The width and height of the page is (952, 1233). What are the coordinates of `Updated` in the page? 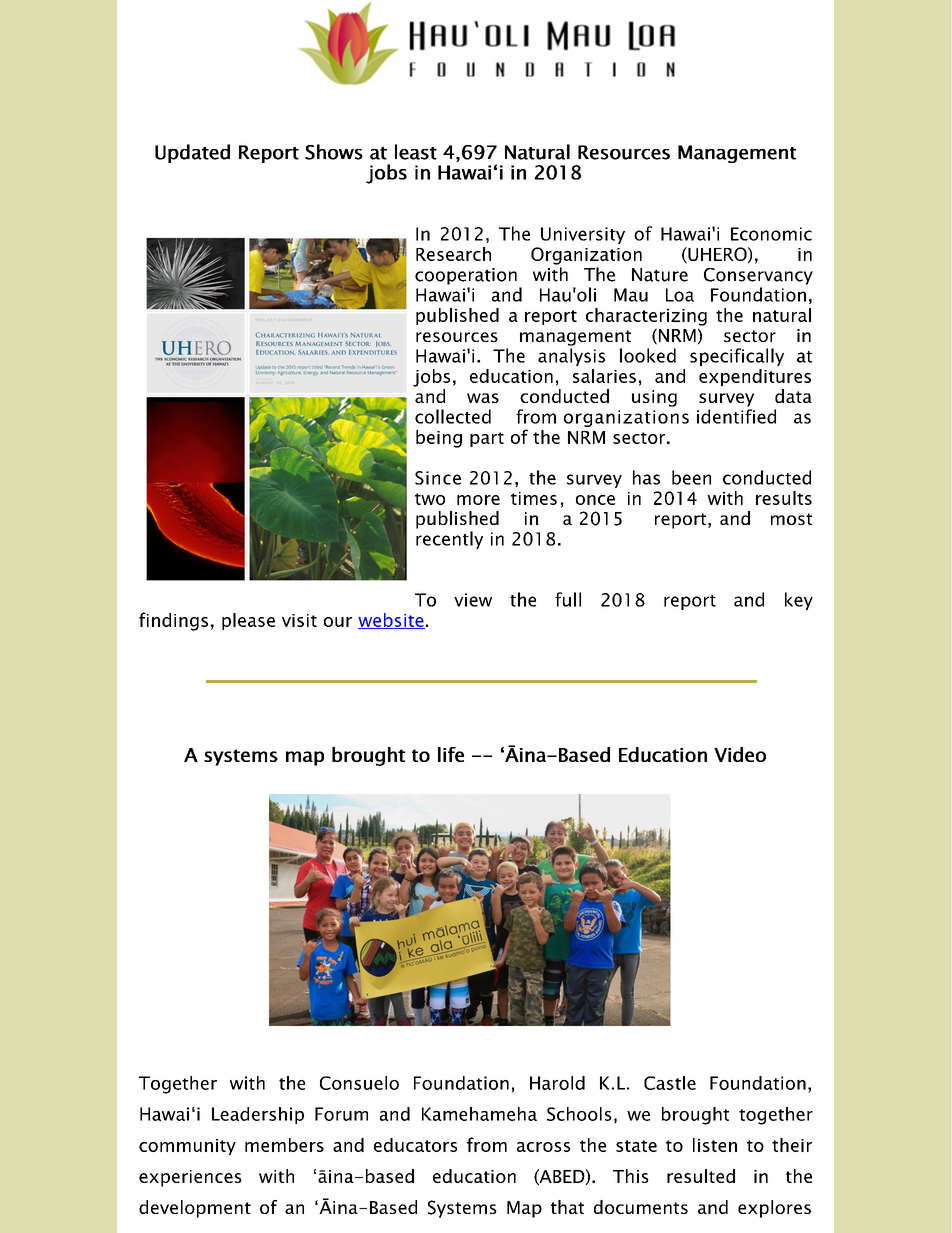 It's located at (192, 153).
